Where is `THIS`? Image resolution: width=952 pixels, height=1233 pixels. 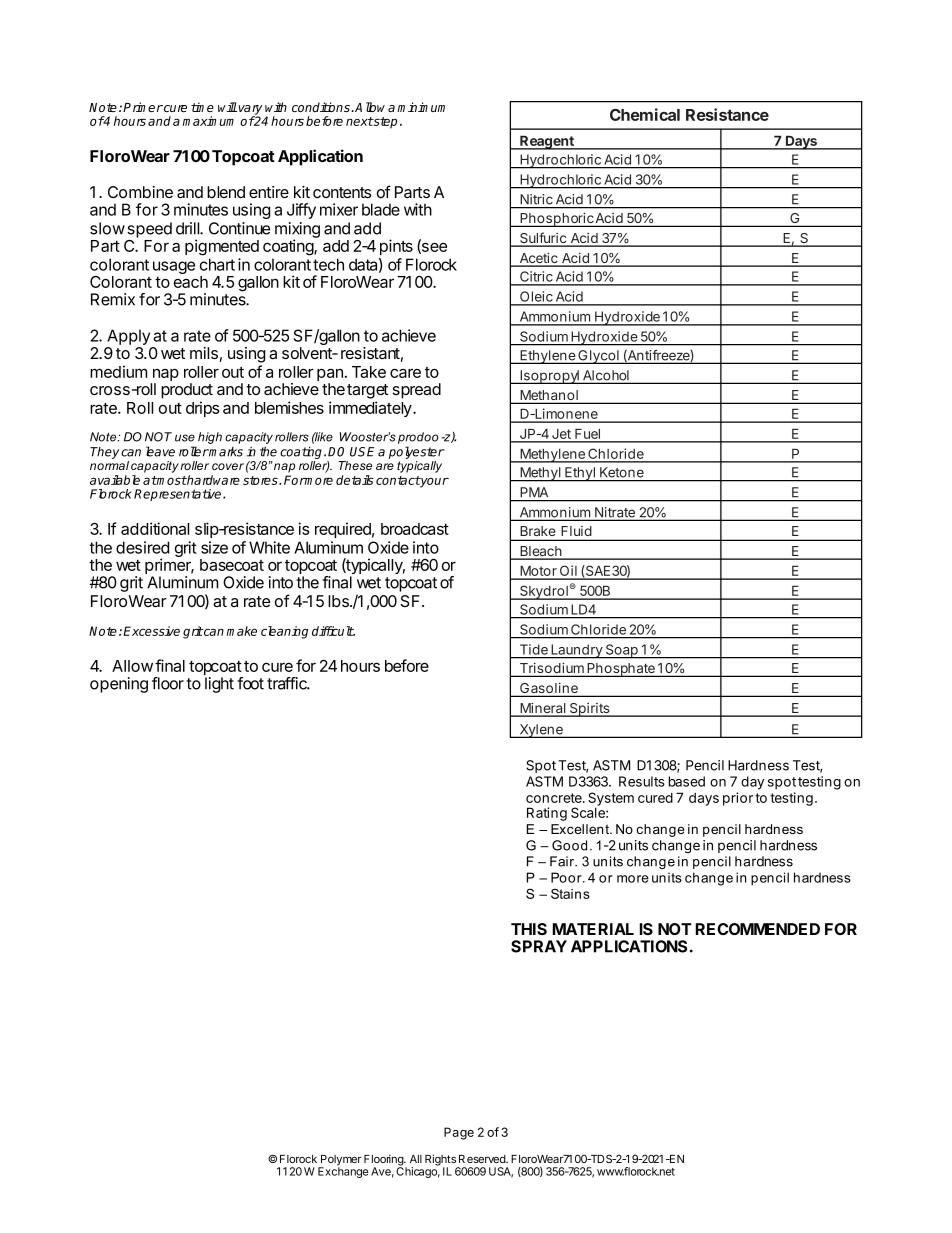 THIS is located at coordinates (529, 929).
